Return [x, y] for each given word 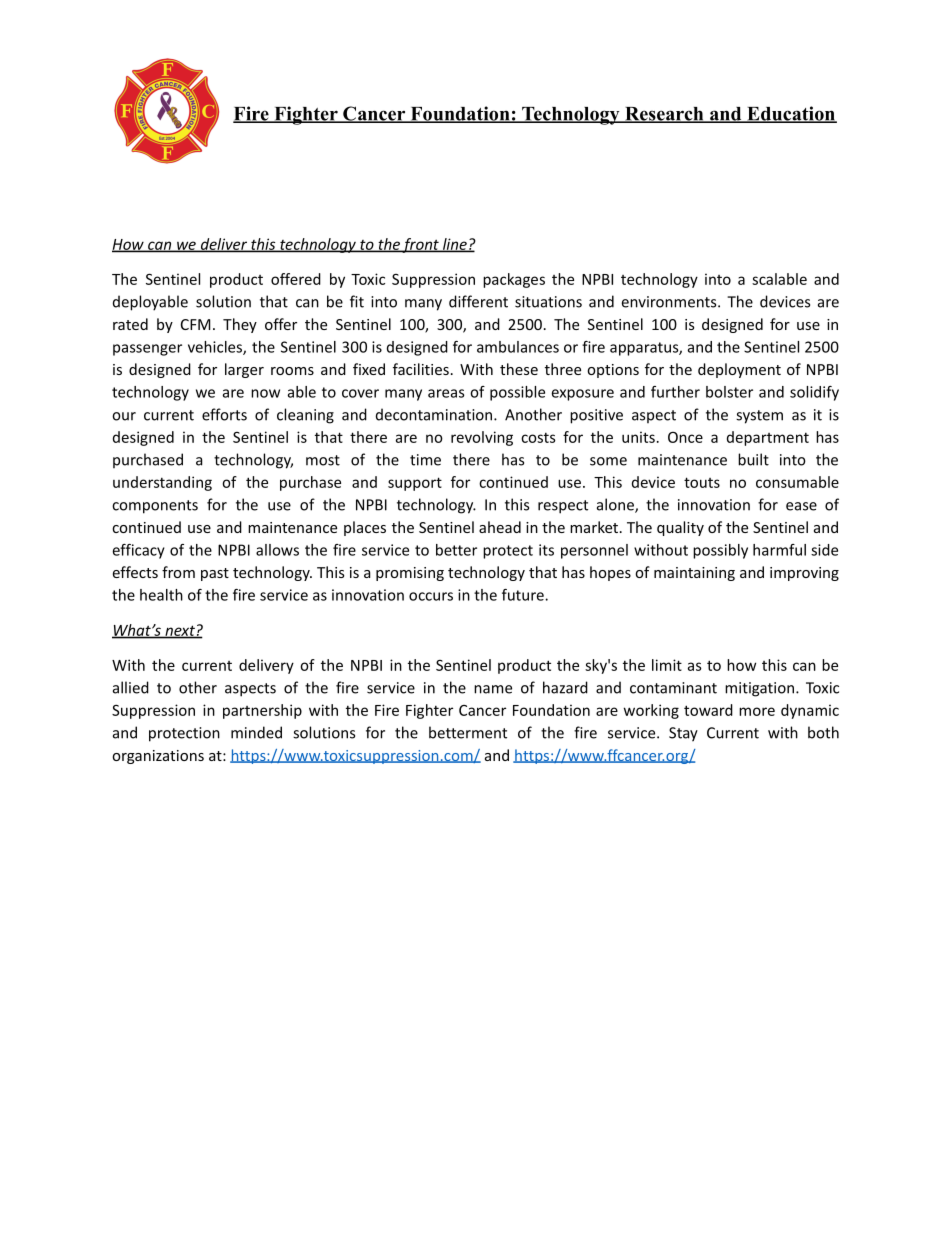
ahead [500, 527]
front [421, 245]
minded [256, 732]
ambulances [518, 347]
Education [791, 114]
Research [664, 115]
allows [277, 550]
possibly [720, 551]
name [493, 689]
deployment [739, 370]
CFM [195, 324]
